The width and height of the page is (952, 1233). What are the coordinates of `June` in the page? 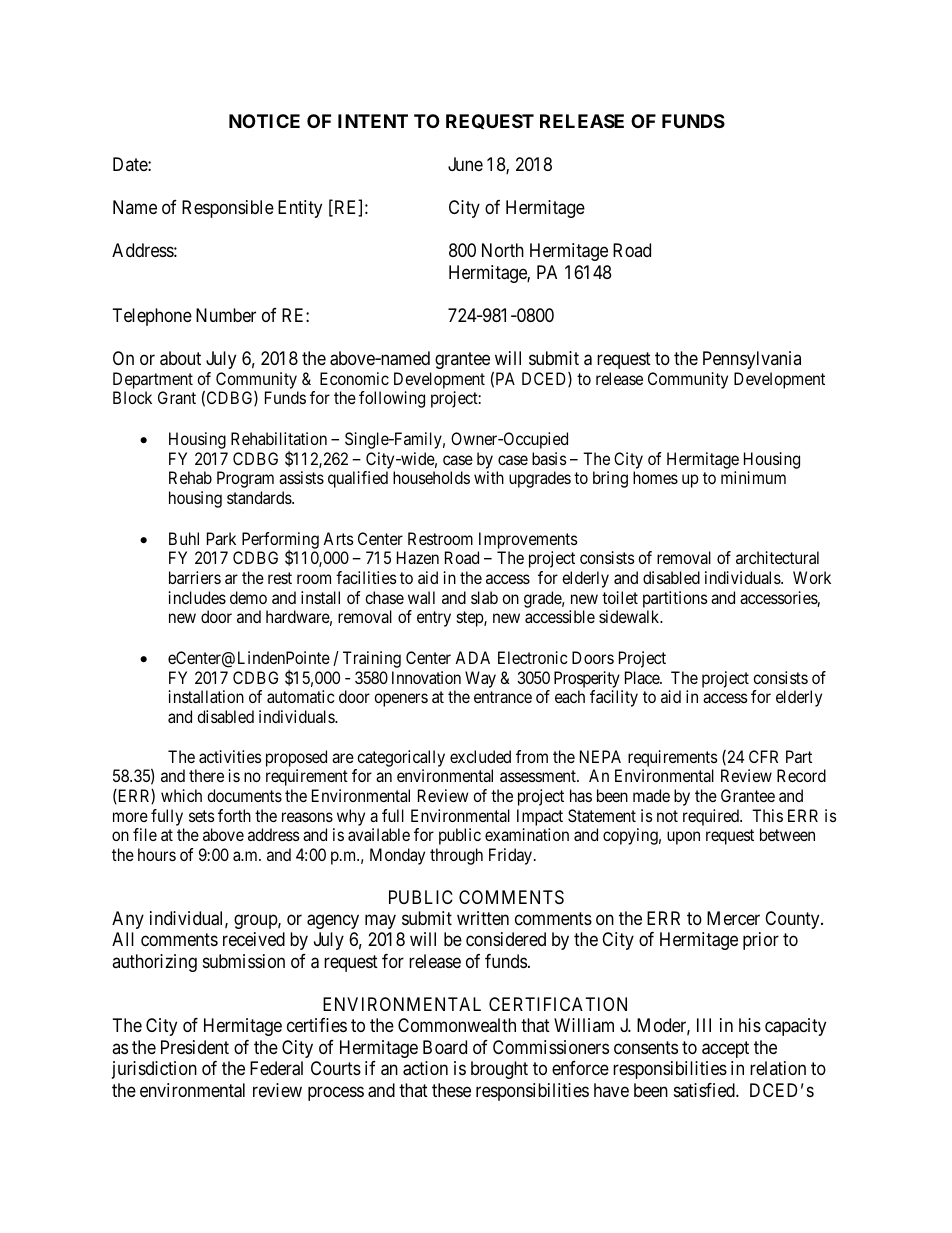 It's located at (465, 164).
